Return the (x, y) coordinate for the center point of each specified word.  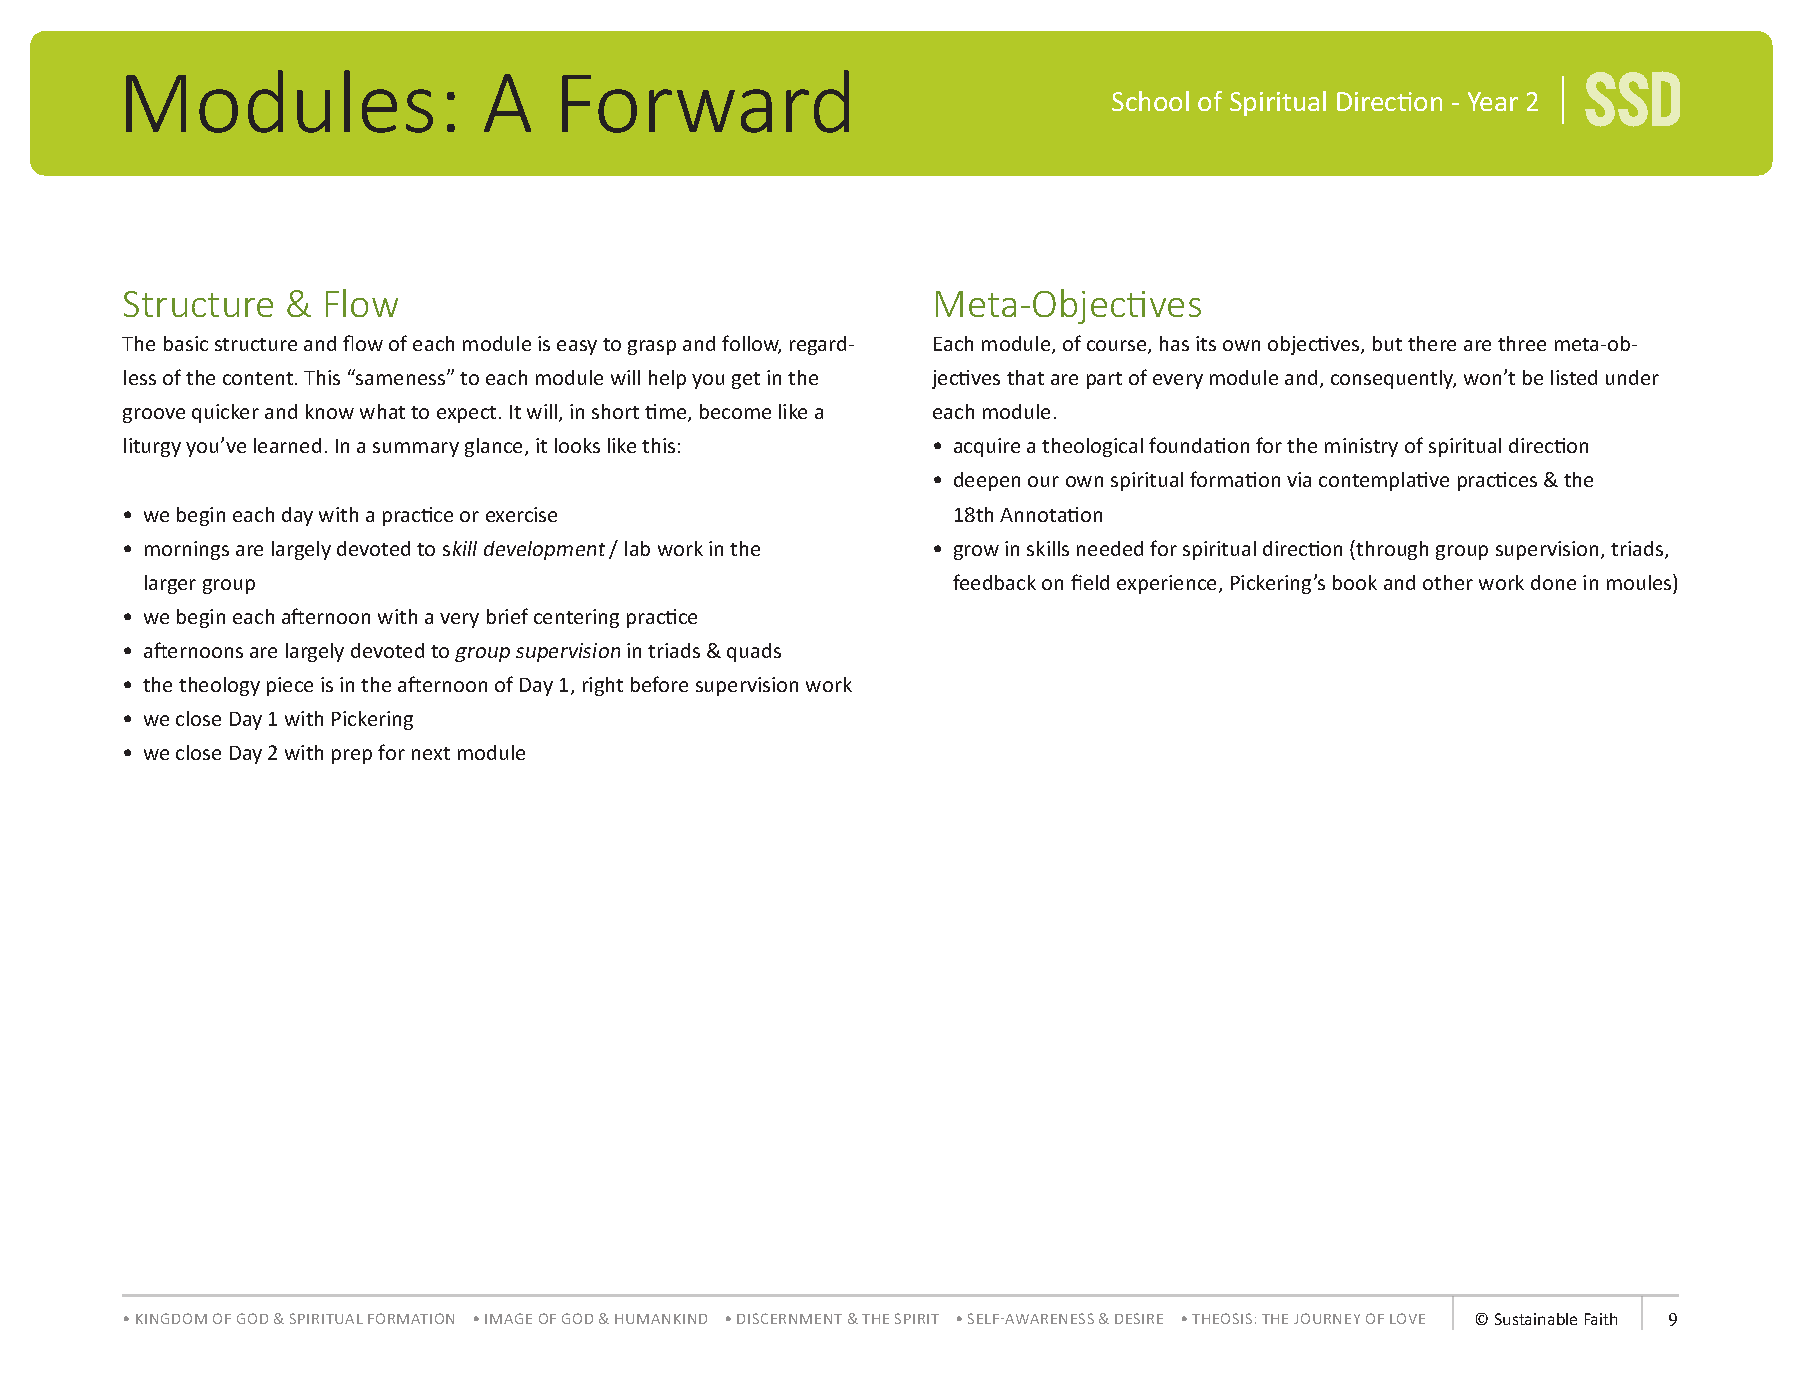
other (1448, 582)
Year (1493, 101)
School (1150, 101)
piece (290, 686)
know (330, 411)
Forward (705, 101)
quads (754, 652)
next (431, 753)
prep (352, 756)
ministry (1361, 447)
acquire (987, 447)
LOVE (1407, 1318)
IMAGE (508, 1318)
